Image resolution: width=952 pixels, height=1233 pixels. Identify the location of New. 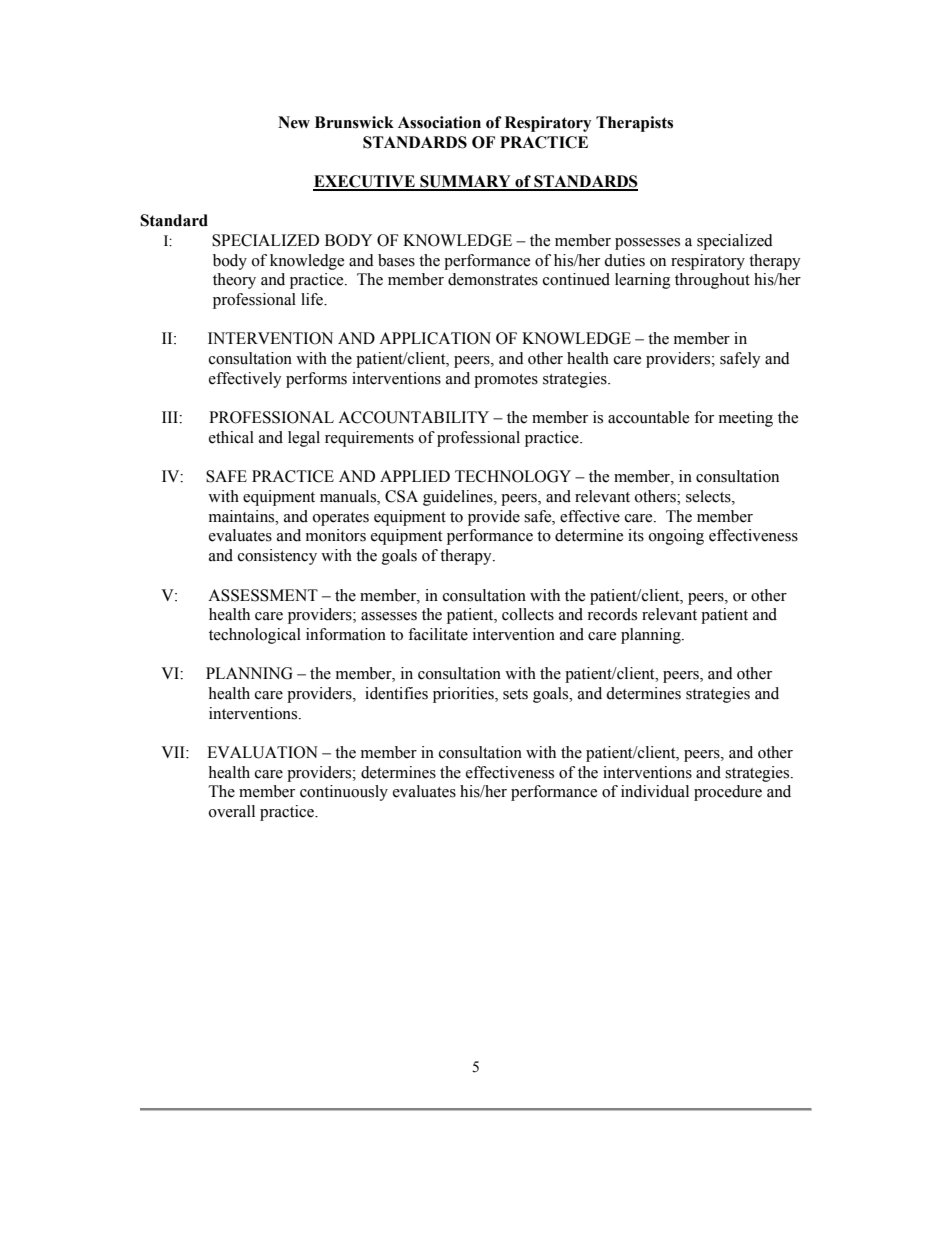
(294, 122).
